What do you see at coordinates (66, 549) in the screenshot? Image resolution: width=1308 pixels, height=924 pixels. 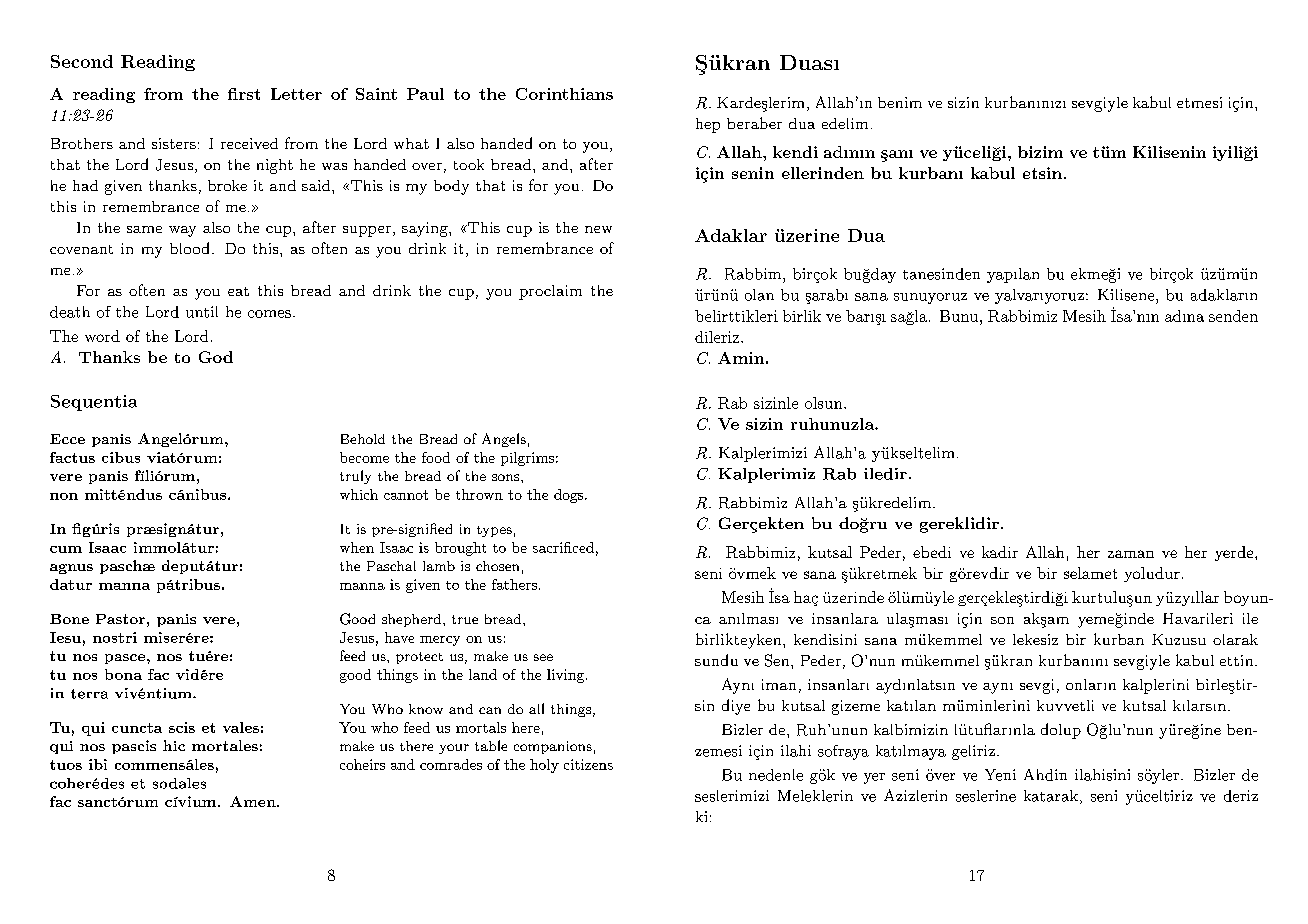 I see `cum` at bounding box center [66, 549].
